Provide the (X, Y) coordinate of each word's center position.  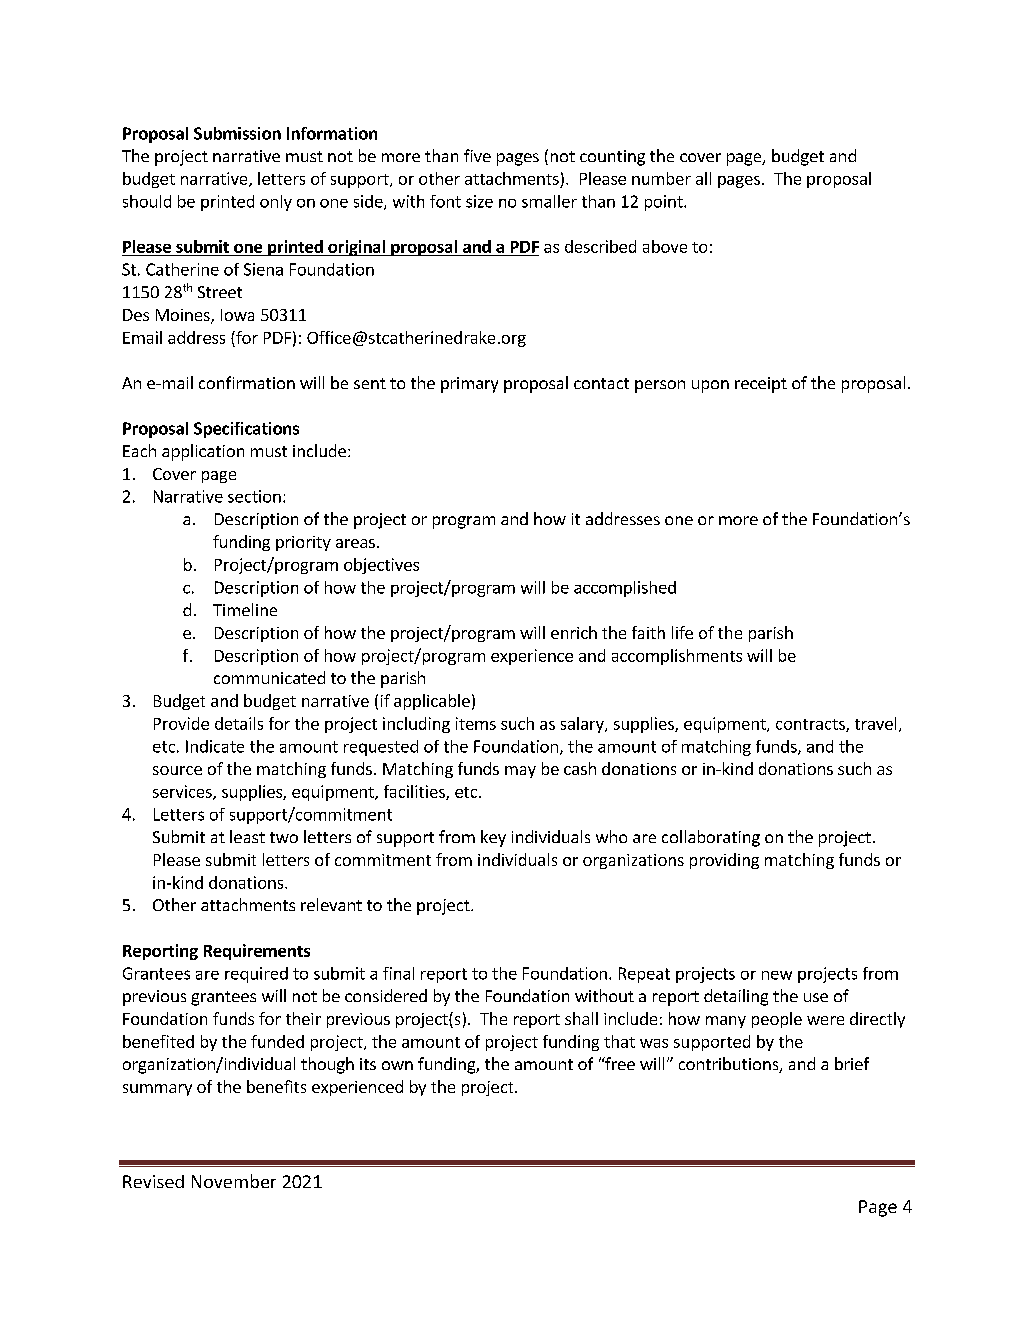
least (247, 836)
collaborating (711, 838)
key (493, 838)
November (234, 1181)
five (477, 155)
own (397, 1065)
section (254, 496)
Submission (237, 133)
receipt (761, 385)
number (661, 178)
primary (469, 385)
